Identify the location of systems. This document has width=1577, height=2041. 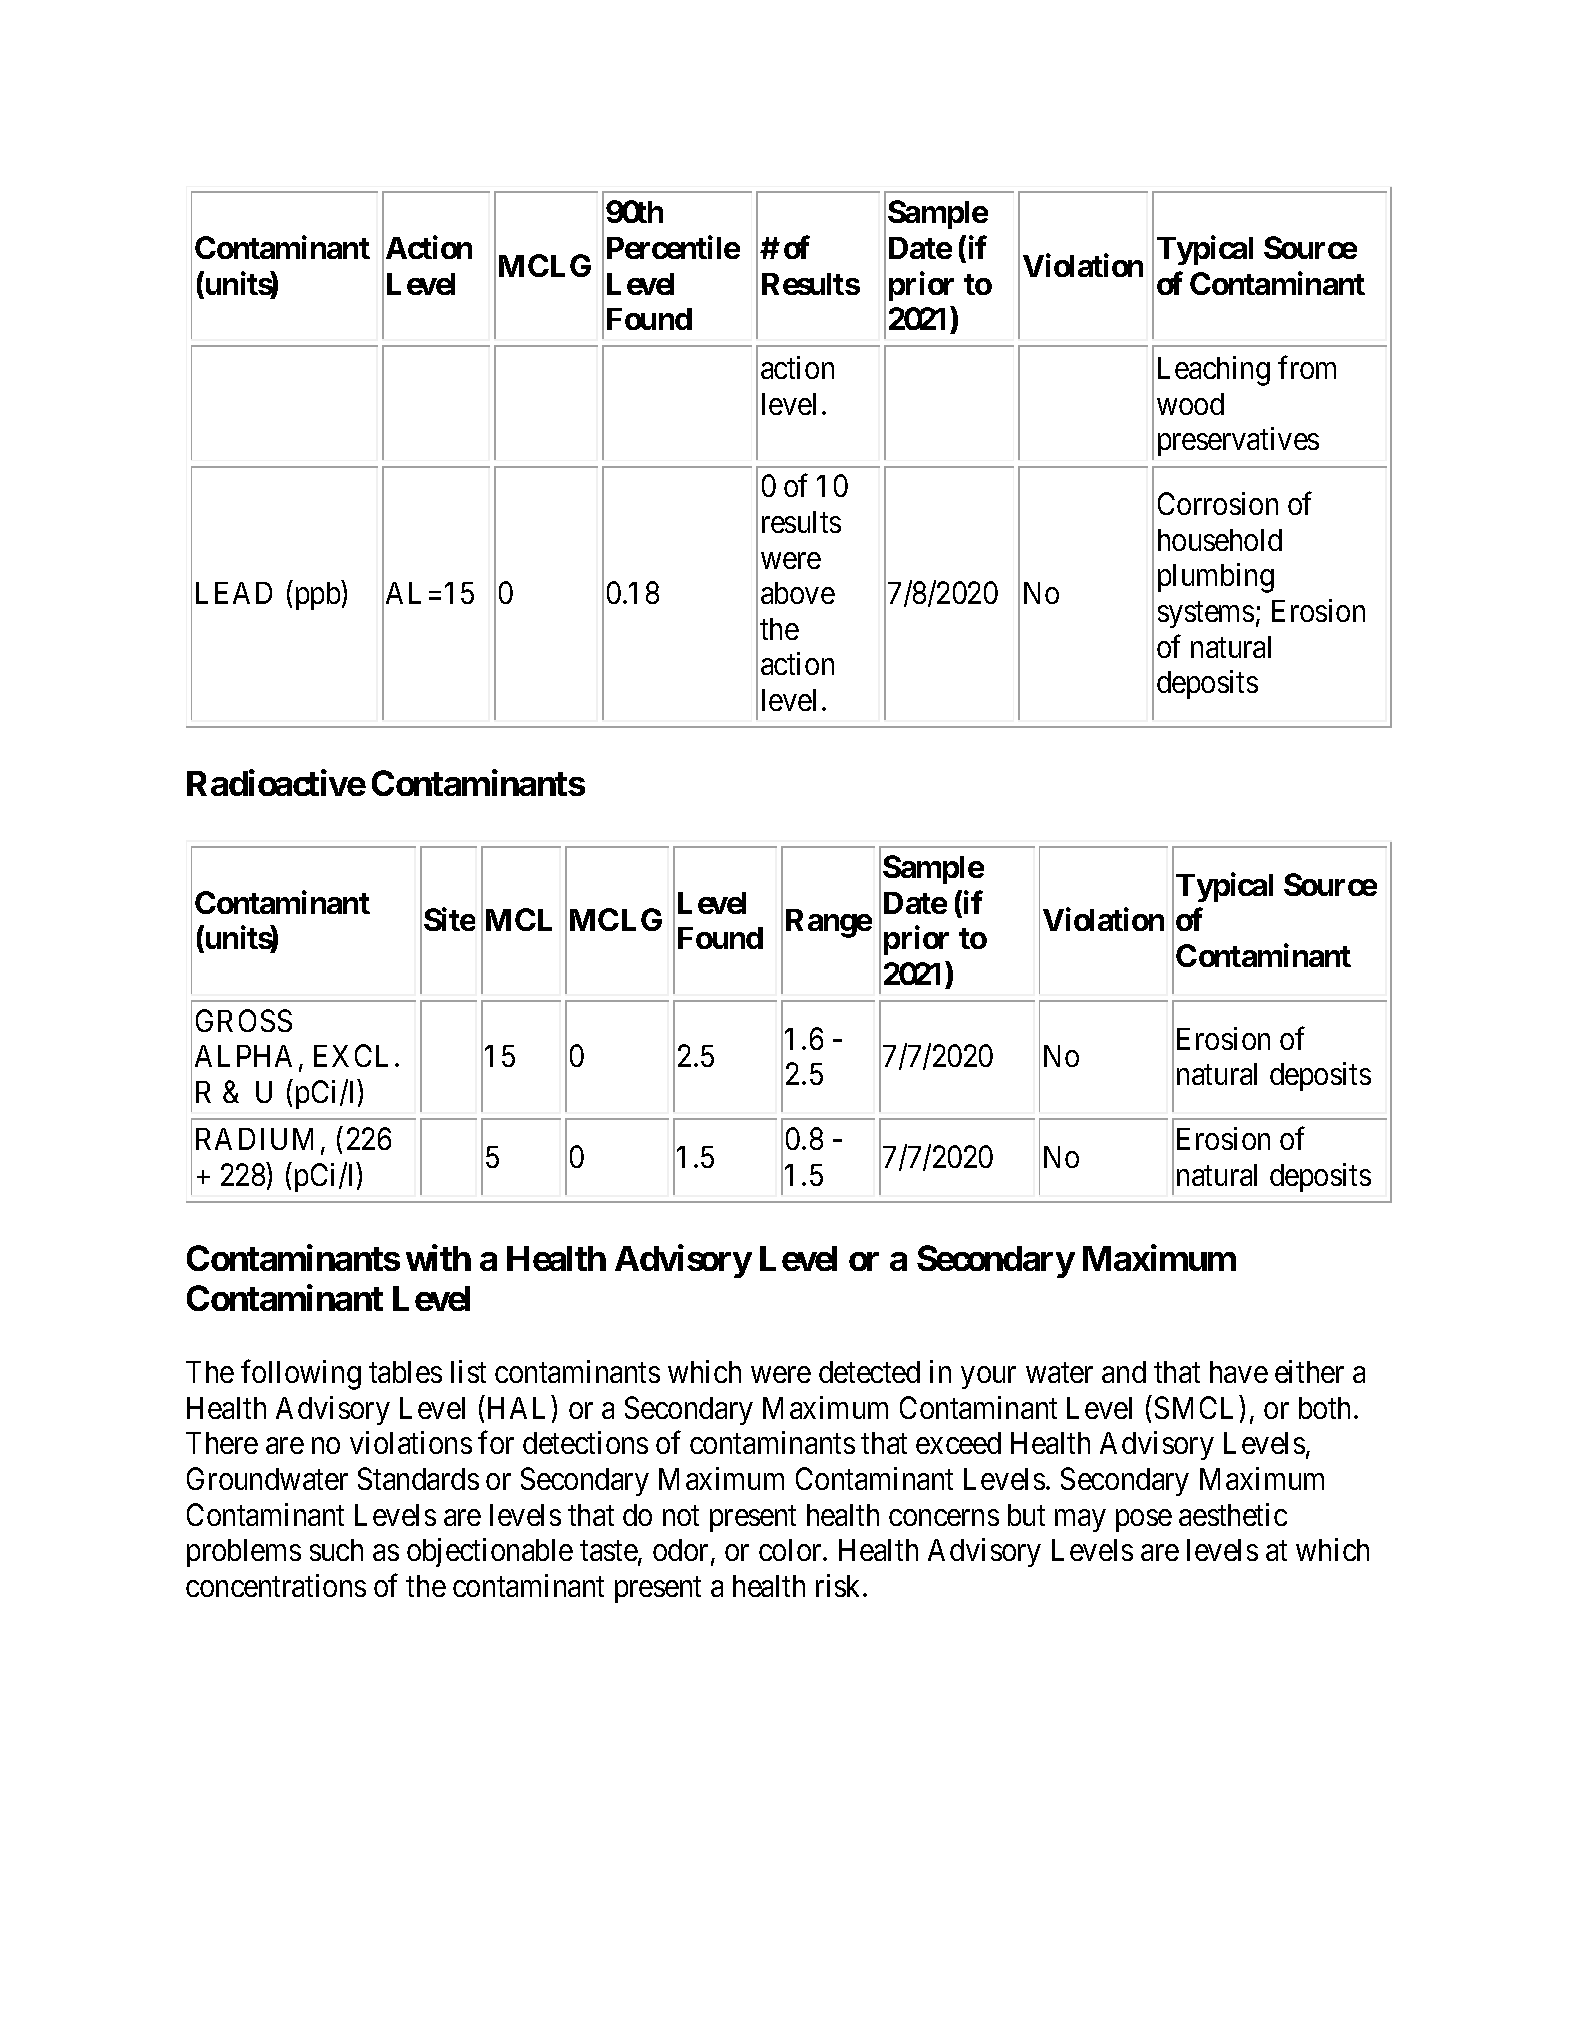
(1206, 615).
